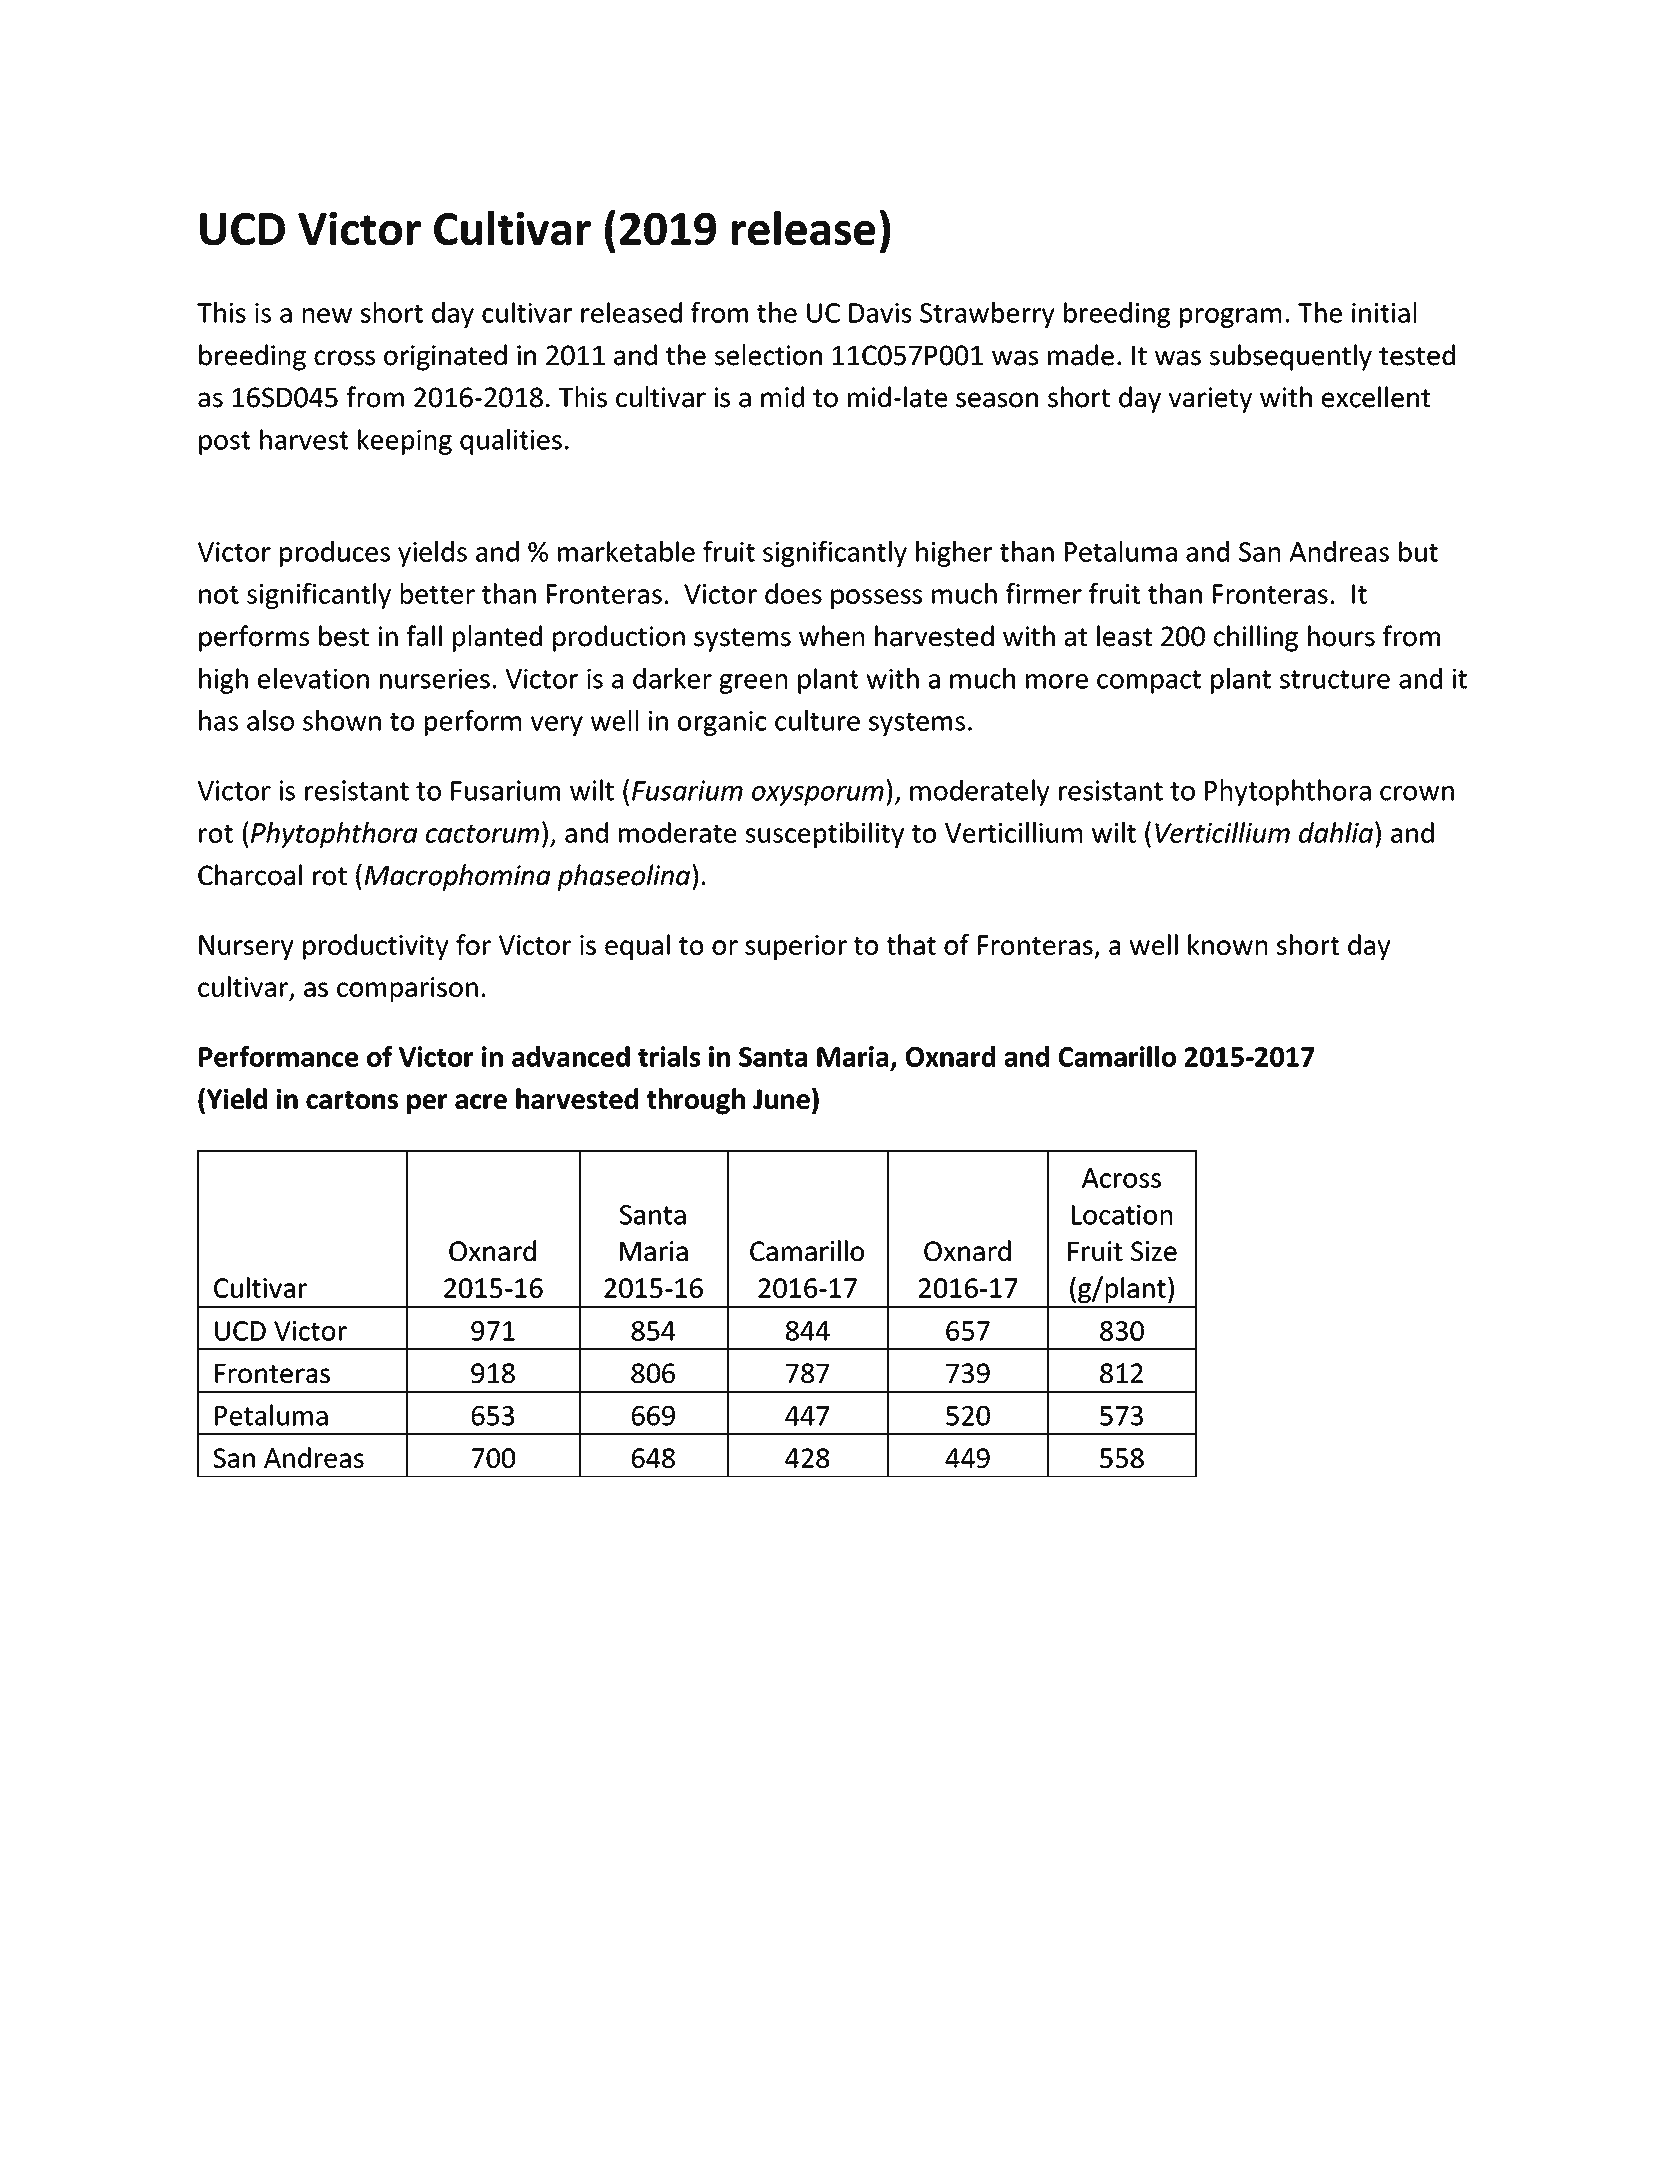  Describe the element at coordinates (327, 315) in the page. I see `new` at that location.
